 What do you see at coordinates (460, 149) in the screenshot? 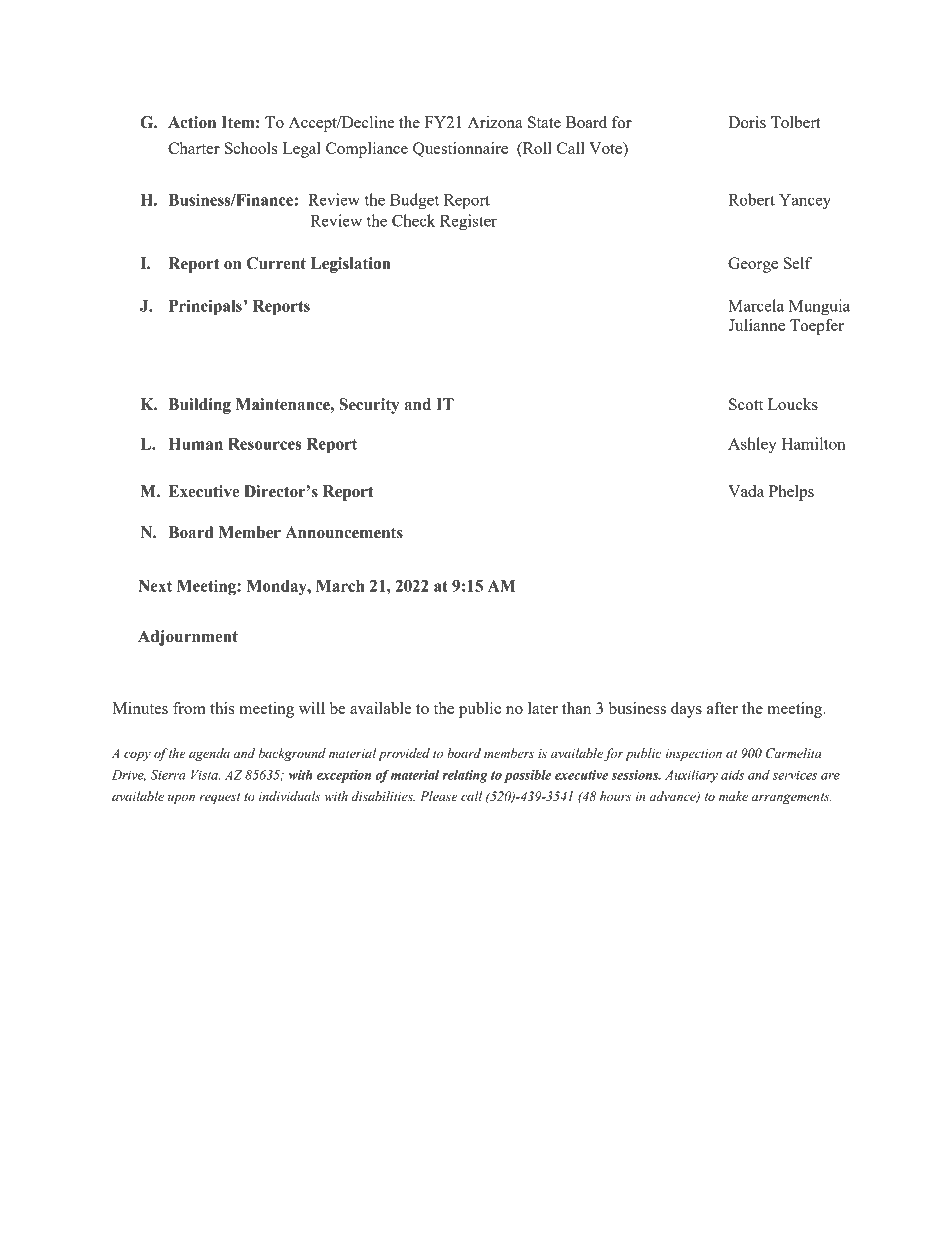
I see `Questionnaire` at bounding box center [460, 149].
